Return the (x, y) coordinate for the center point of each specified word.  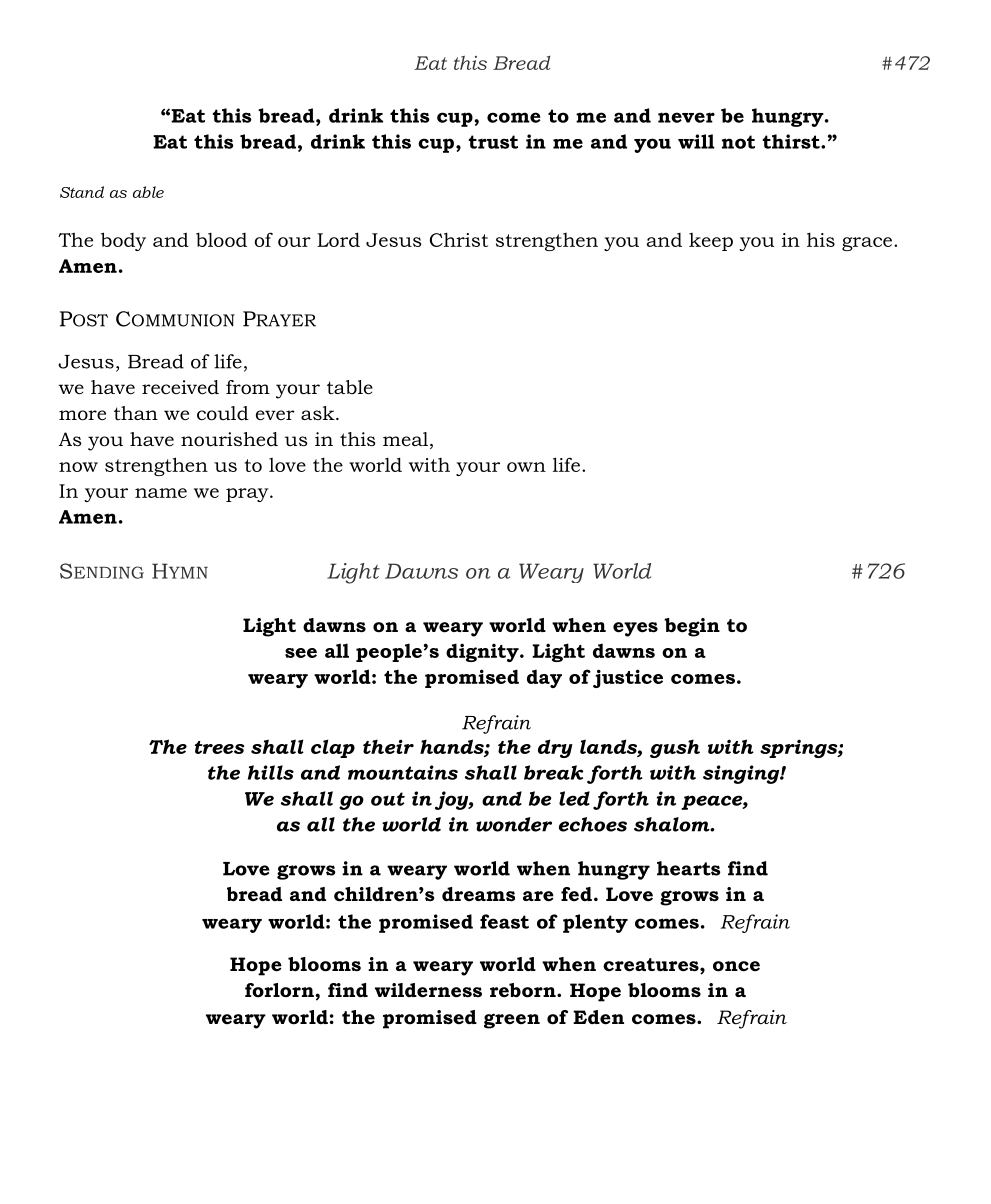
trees (219, 747)
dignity (483, 652)
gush (675, 748)
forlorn (280, 990)
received (180, 387)
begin (692, 627)
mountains (403, 772)
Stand (82, 192)
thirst (792, 141)
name (161, 493)
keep (711, 242)
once (736, 966)
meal (405, 439)
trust (493, 142)
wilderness (428, 990)
